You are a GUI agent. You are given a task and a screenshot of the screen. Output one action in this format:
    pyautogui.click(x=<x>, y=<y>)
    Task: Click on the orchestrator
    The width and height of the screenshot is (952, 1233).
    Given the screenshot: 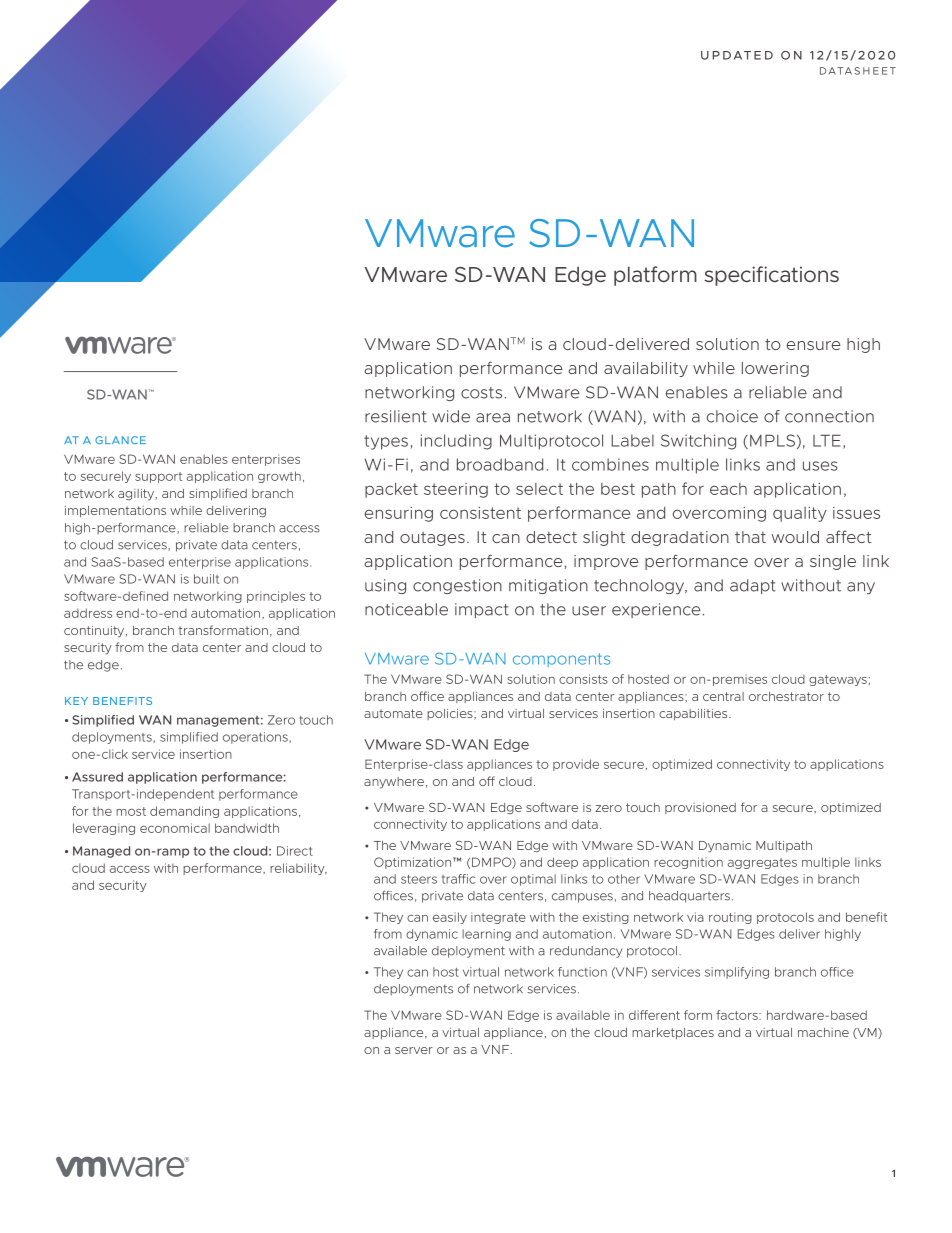 What is the action you would take?
    pyautogui.click(x=786, y=696)
